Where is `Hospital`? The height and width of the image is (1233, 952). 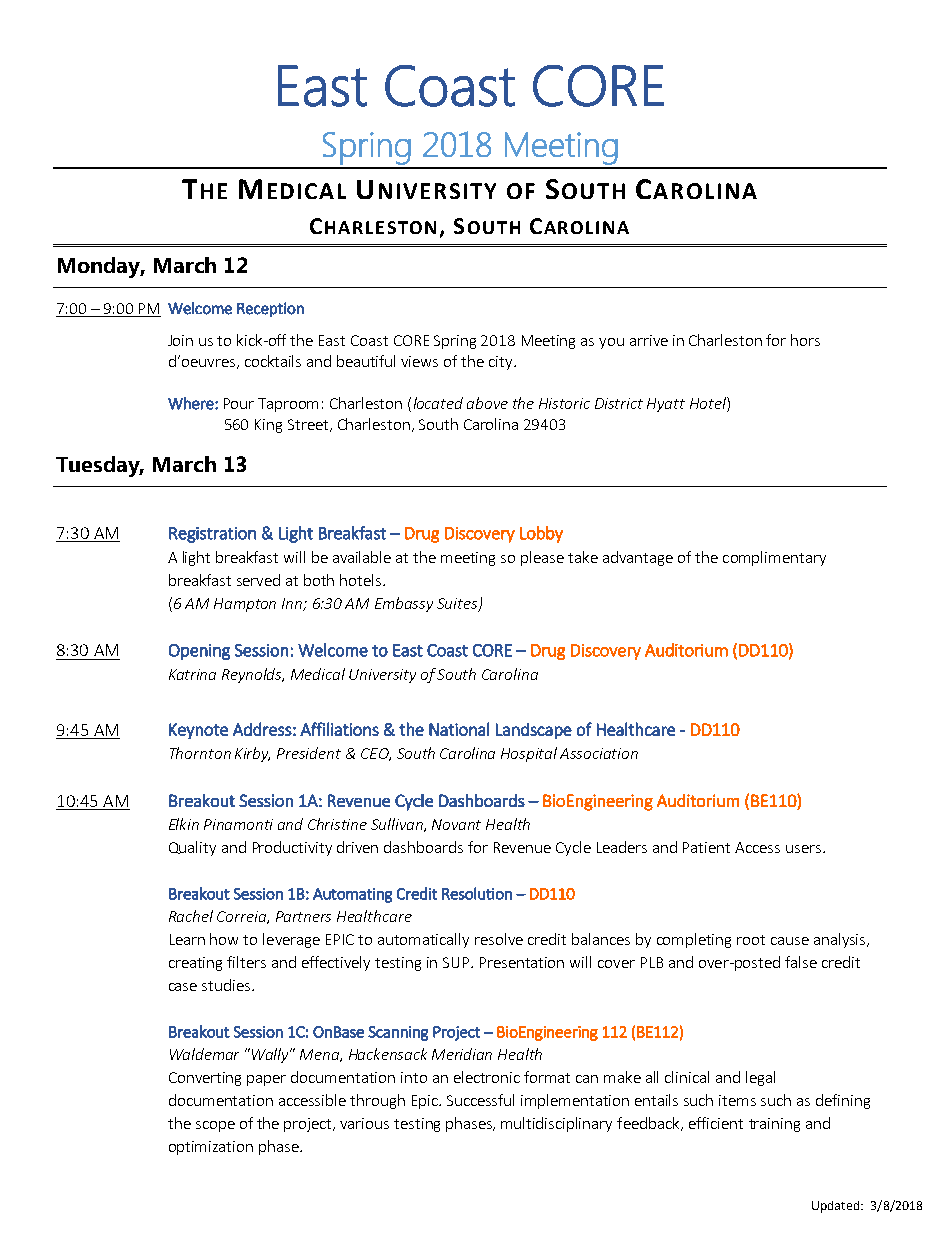
Hospital is located at coordinates (529, 754).
